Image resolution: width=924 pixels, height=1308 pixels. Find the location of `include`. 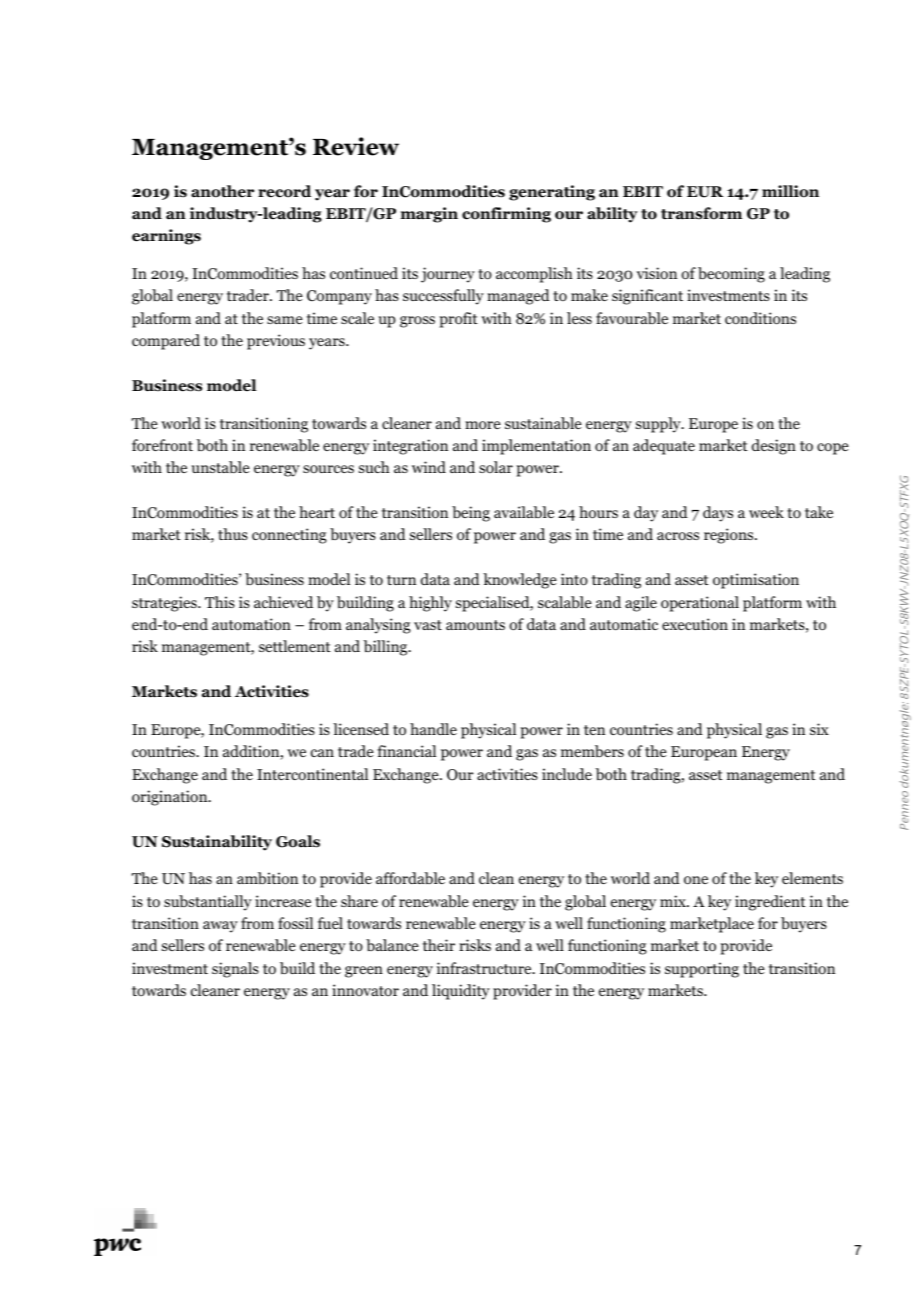

include is located at coordinates (567, 774).
